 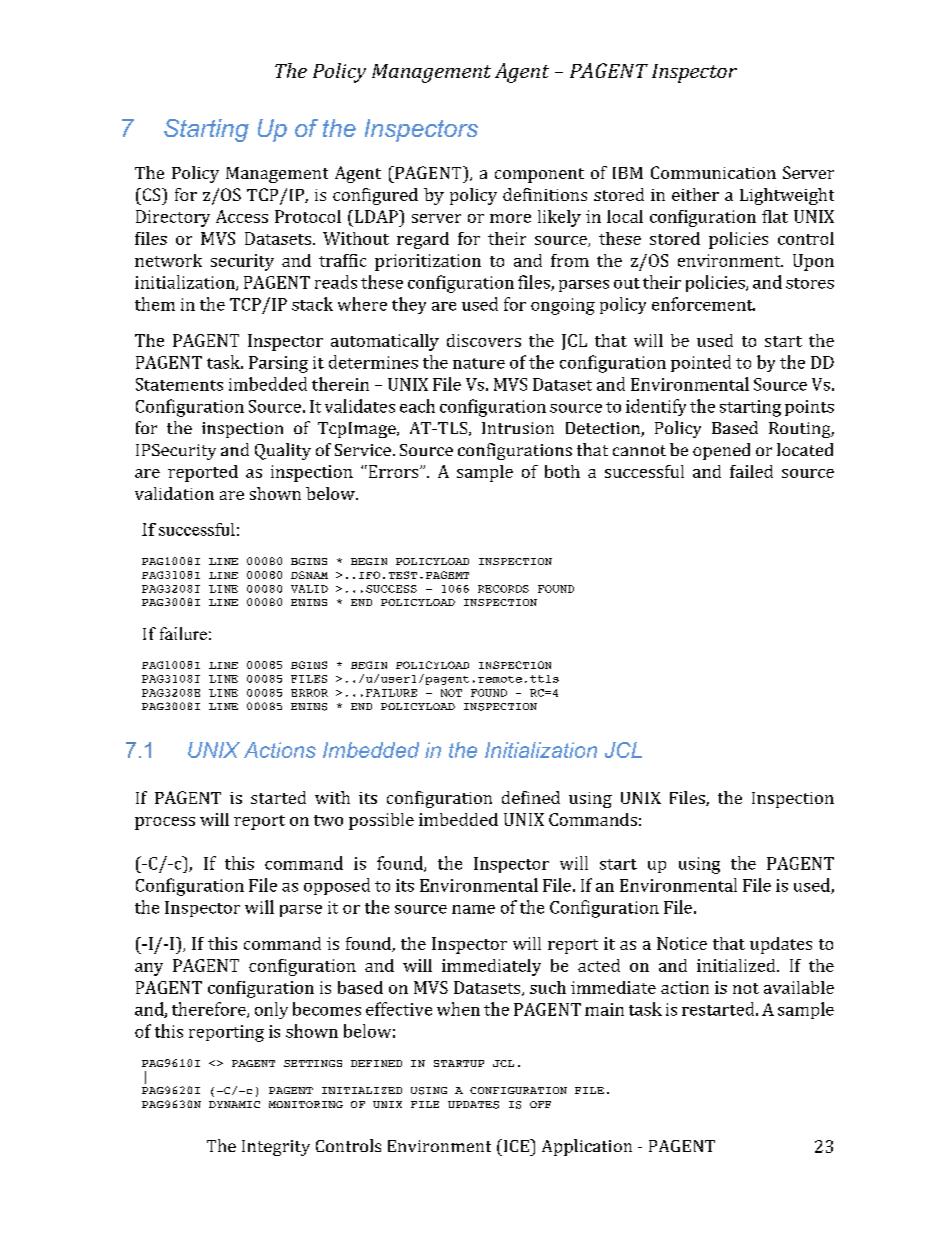 I want to click on either, so click(x=695, y=194).
